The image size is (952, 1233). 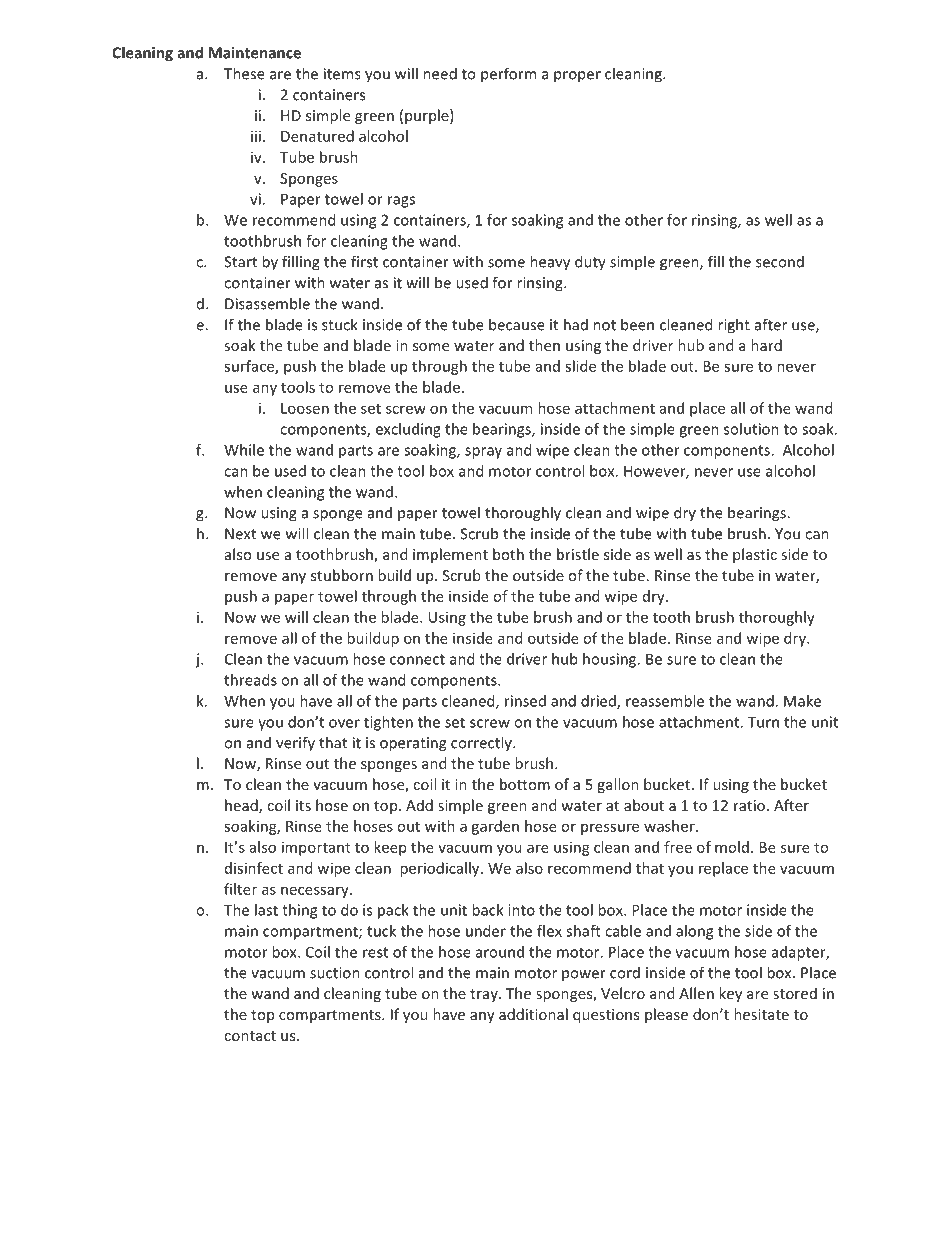 What do you see at coordinates (533, 1014) in the screenshot?
I see `additional` at bounding box center [533, 1014].
